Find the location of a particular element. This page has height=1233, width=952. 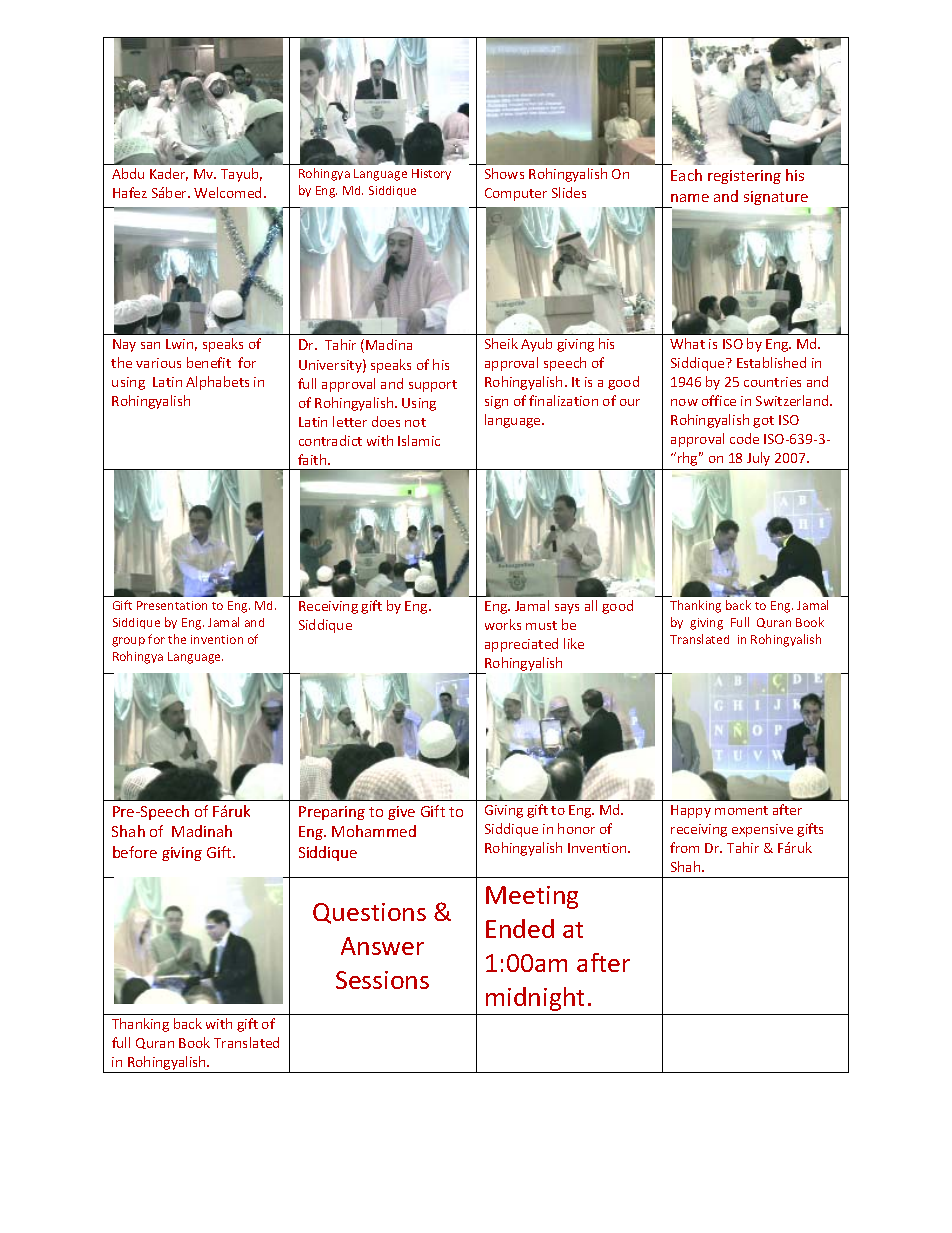

all is located at coordinates (591, 605).
